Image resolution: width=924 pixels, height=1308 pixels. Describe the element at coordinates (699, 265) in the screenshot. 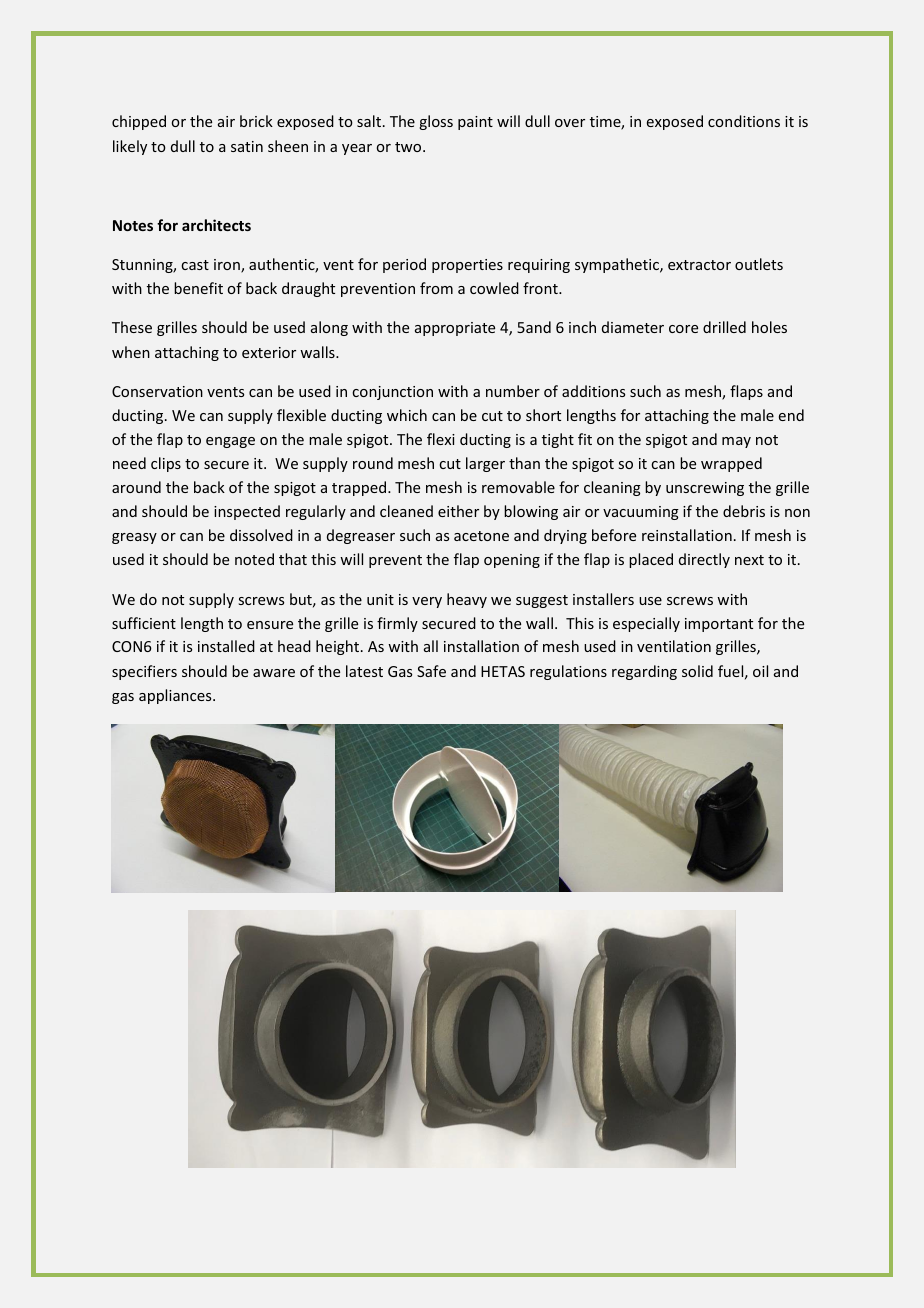

I see `extractor` at that location.
